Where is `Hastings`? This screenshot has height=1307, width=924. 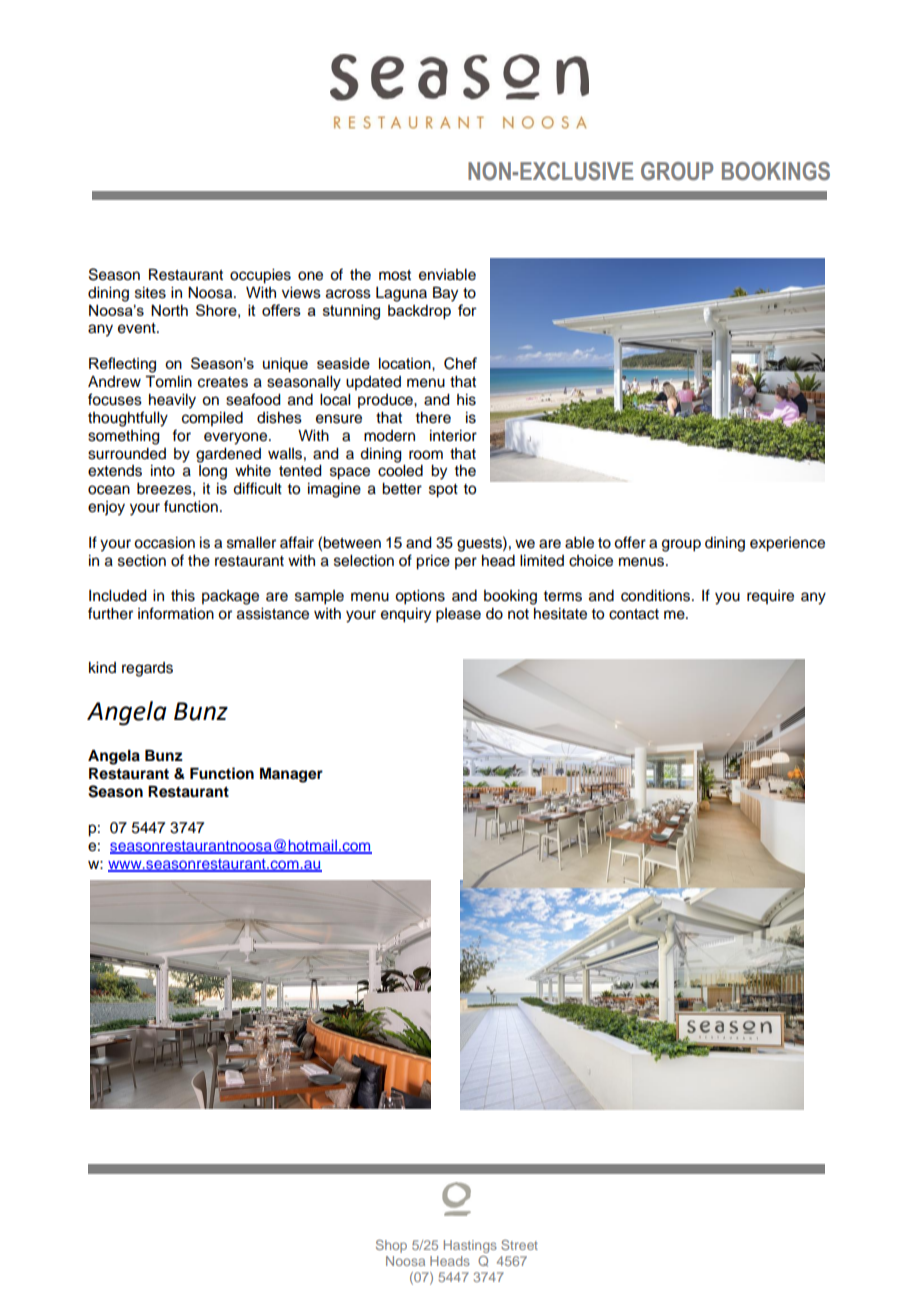 Hastings is located at coordinates (470, 1246).
